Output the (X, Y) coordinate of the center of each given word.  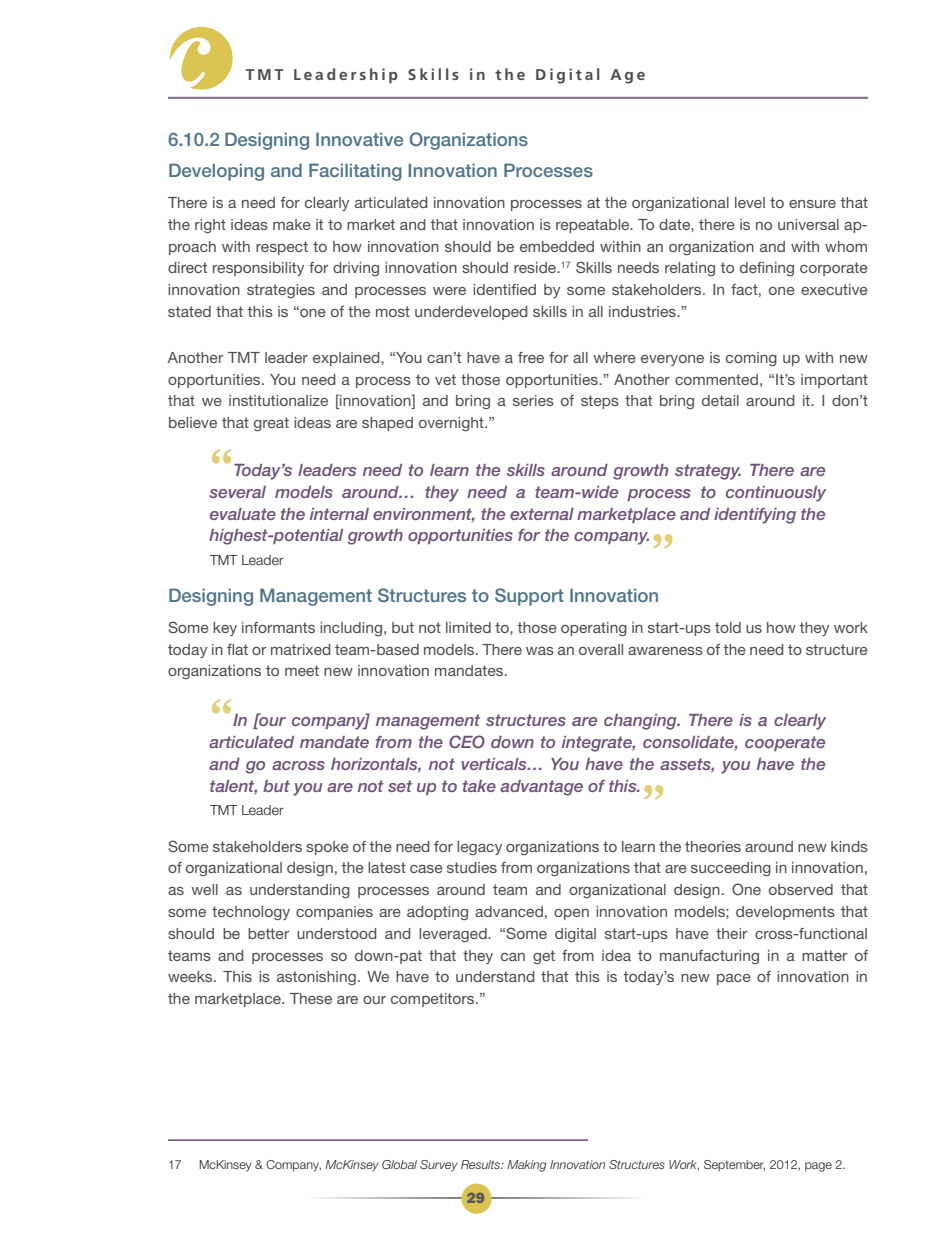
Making (527, 1166)
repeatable (594, 226)
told (728, 627)
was (540, 651)
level (750, 202)
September (734, 1165)
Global (399, 1164)
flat (237, 649)
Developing (216, 172)
